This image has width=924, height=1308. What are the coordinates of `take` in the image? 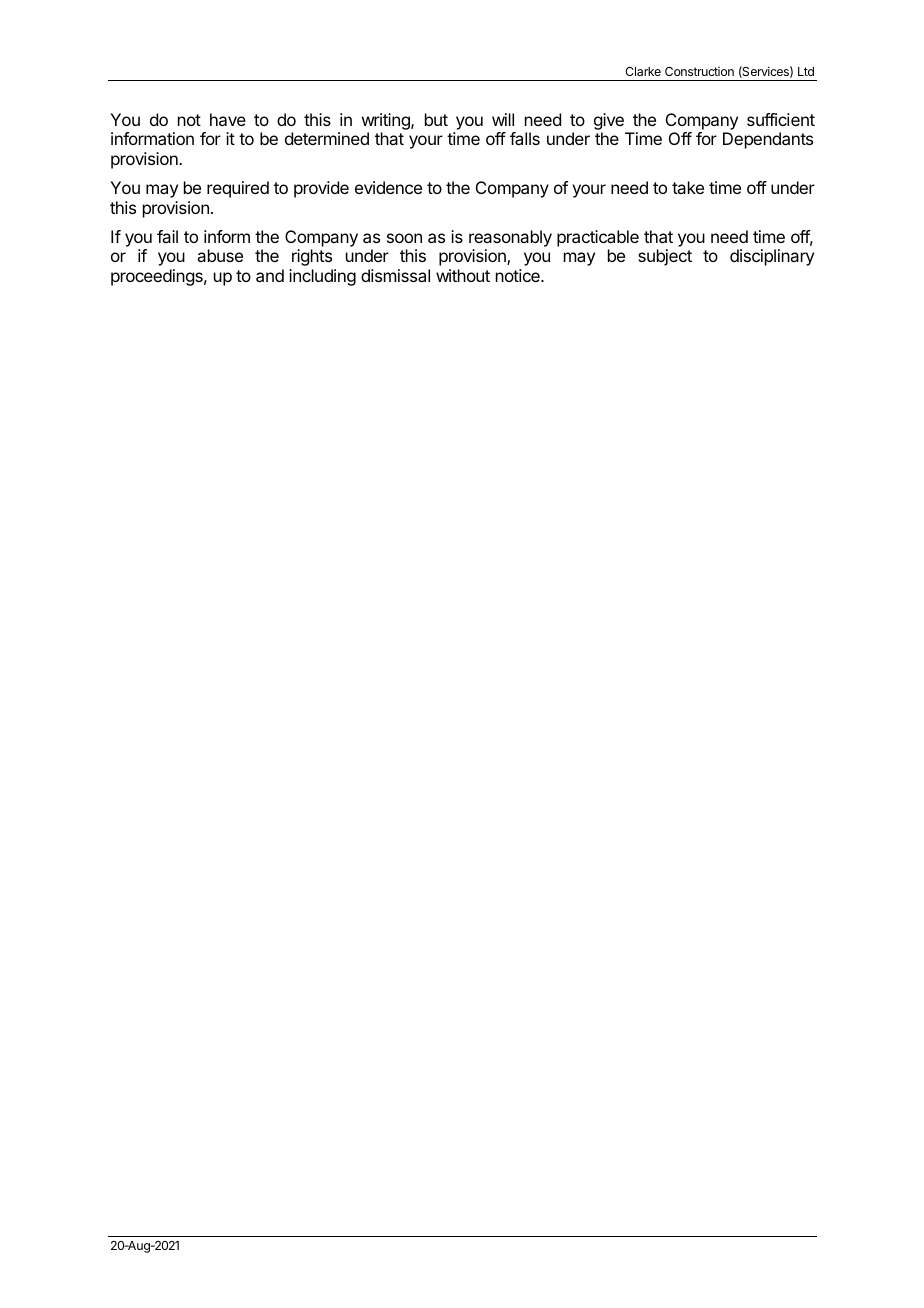 It's located at (688, 187).
